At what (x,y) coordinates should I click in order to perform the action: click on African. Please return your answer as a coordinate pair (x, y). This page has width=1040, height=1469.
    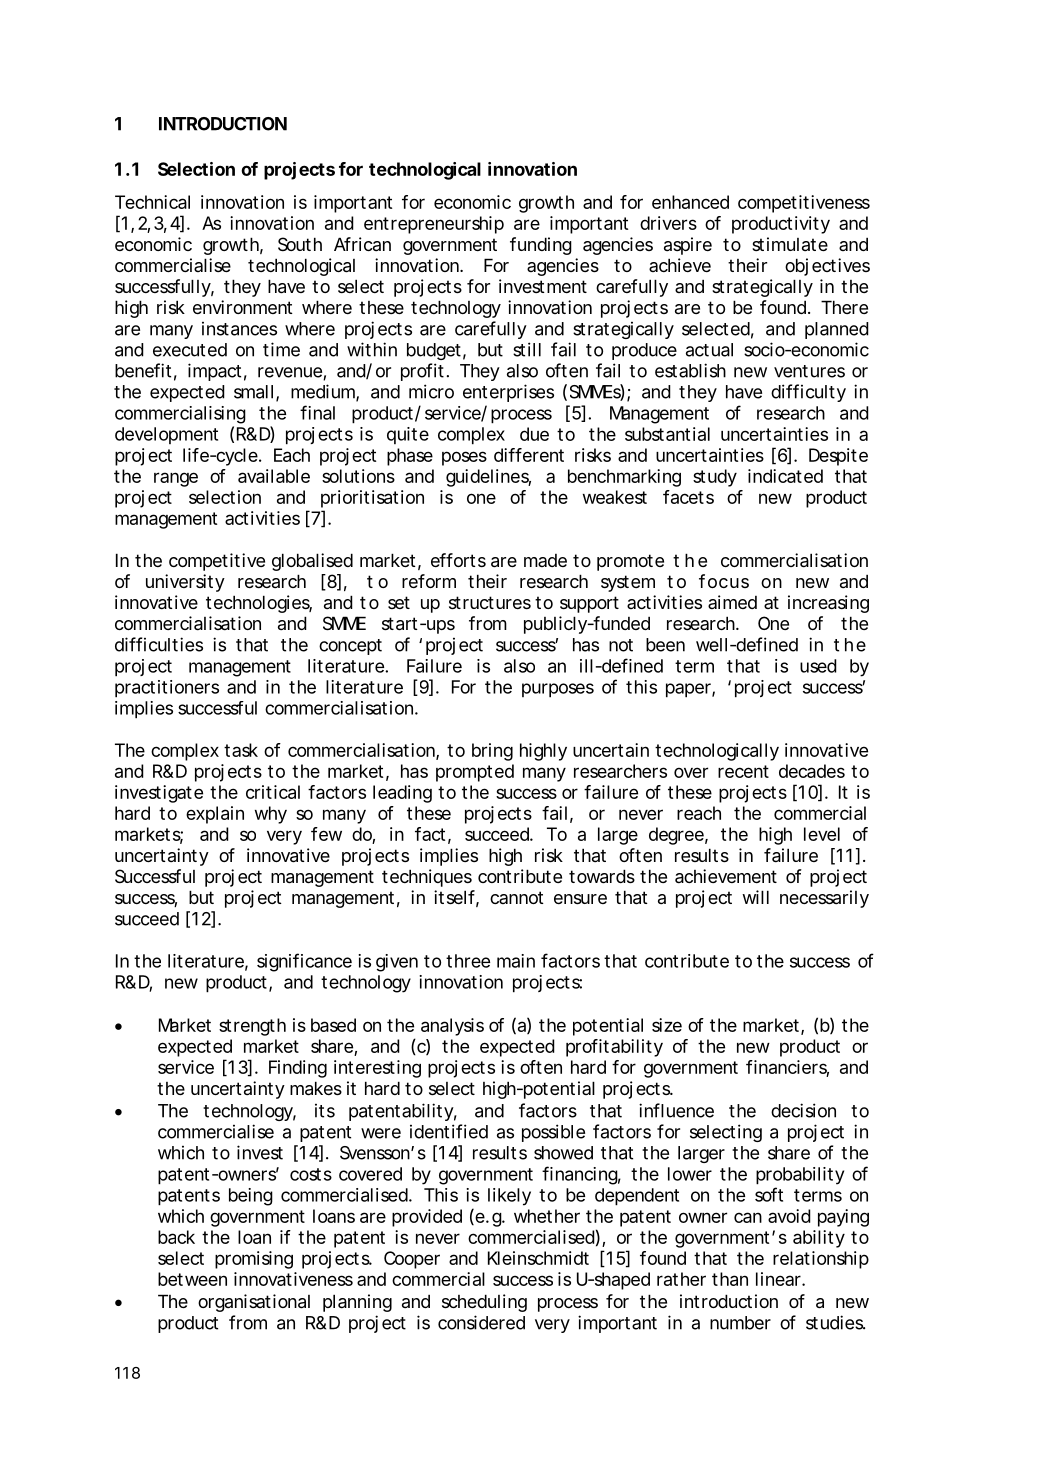
    Looking at the image, I should click on (362, 244).
